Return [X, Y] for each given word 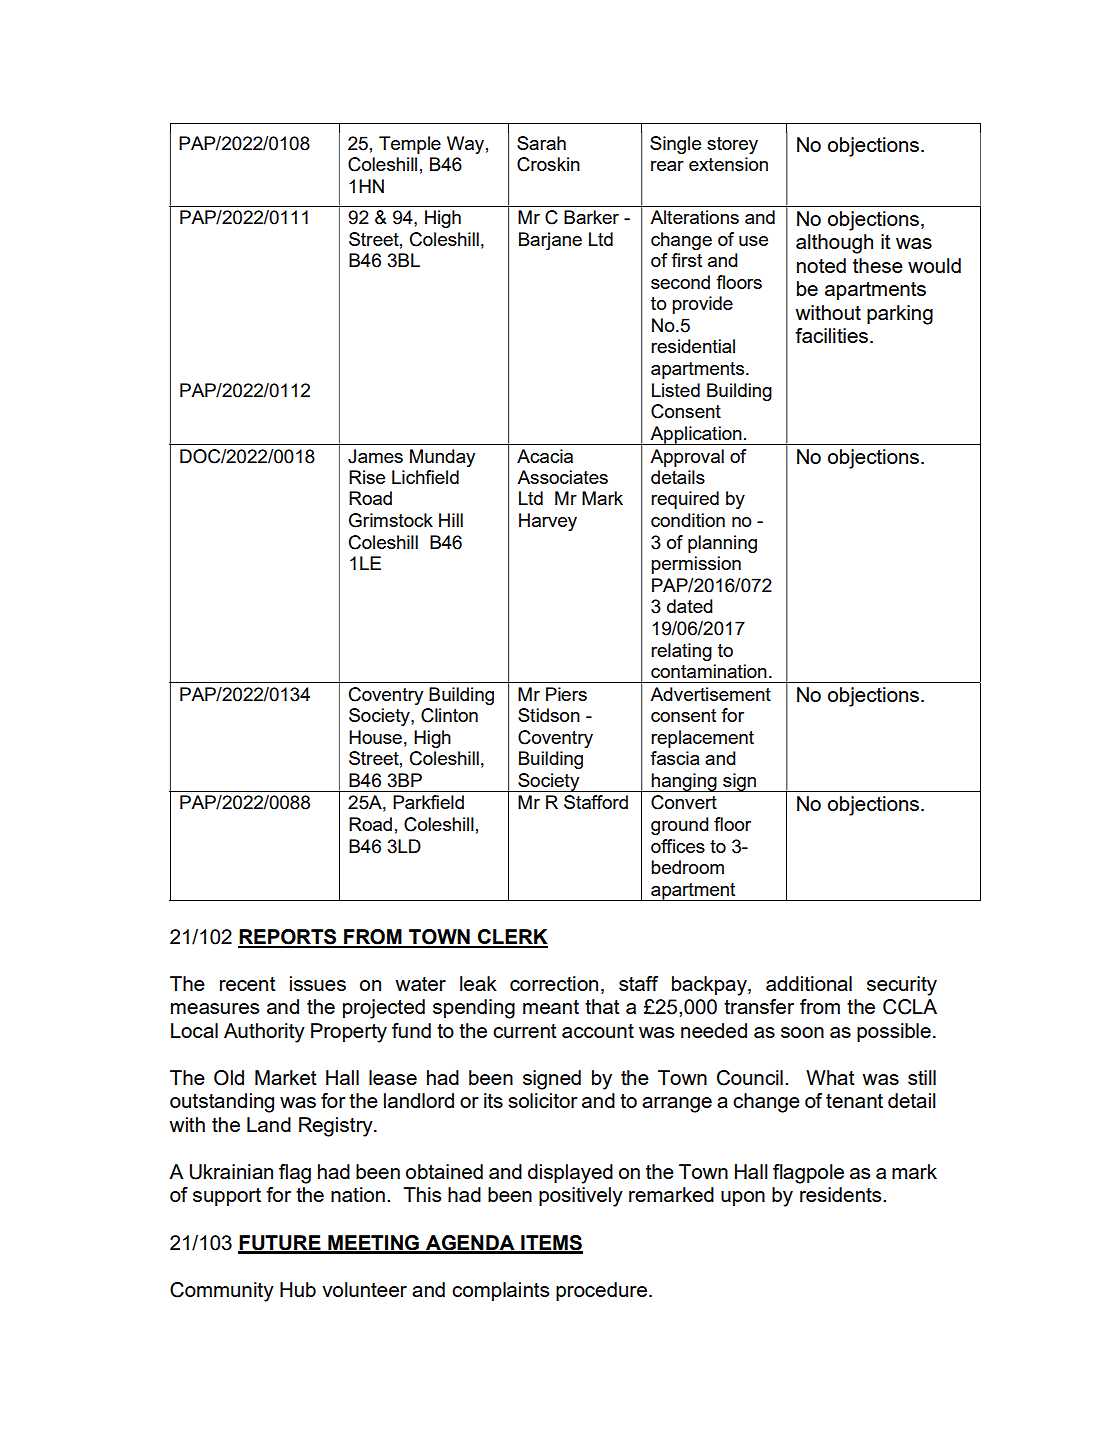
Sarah [541, 143]
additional [809, 983]
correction [554, 983]
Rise [367, 477]
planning [722, 544]
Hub [298, 1289]
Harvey [548, 522]
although [834, 244]
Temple [410, 145]
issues [318, 983]
